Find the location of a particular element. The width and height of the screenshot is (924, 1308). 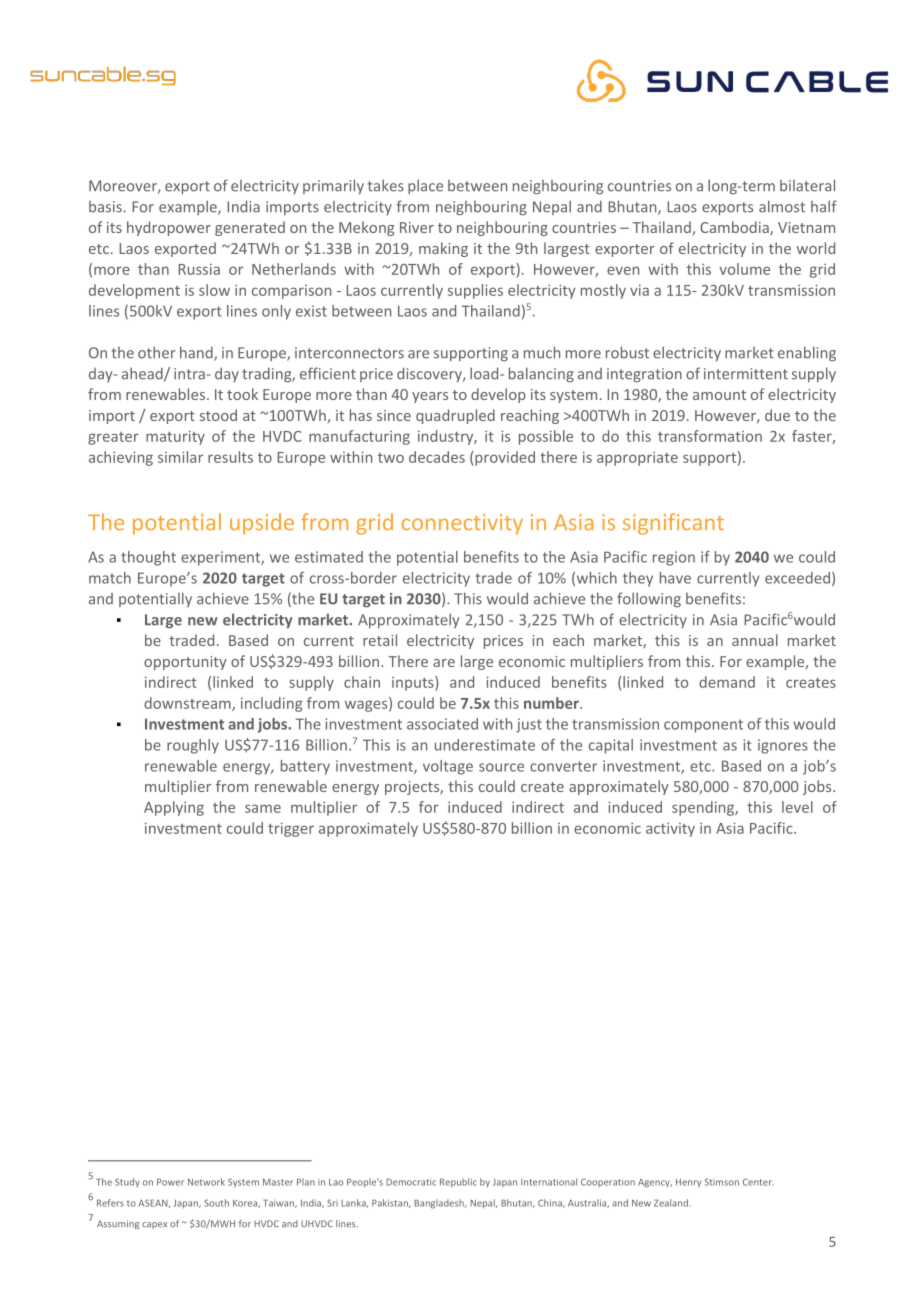

Republic is located at coordinates (458, 1182).
